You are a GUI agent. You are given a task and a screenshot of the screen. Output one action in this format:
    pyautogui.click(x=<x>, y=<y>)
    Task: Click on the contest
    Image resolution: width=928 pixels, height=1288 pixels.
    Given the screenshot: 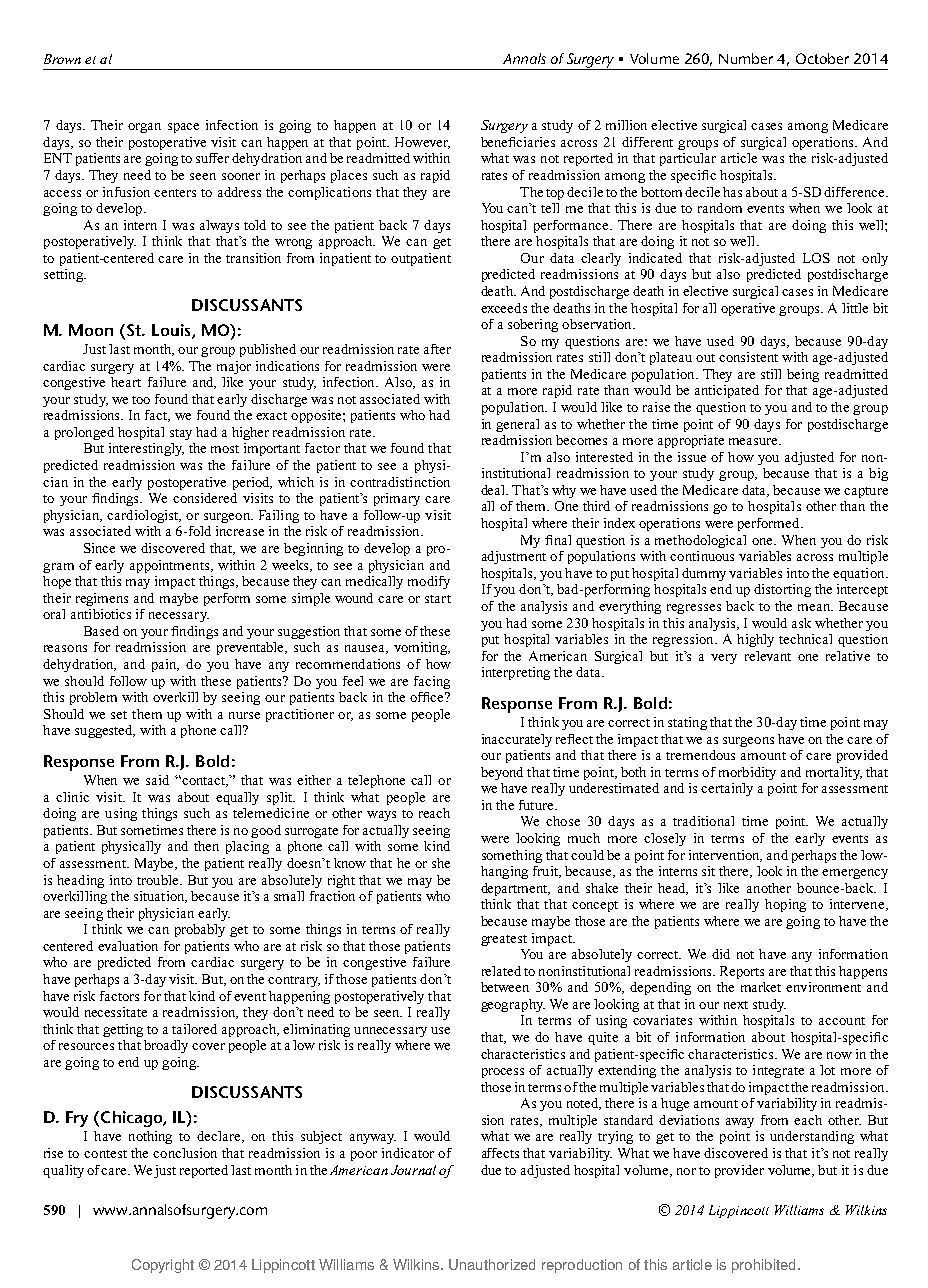 What is the action you would take?
    pyautogui.click(x=105, y=1154)
